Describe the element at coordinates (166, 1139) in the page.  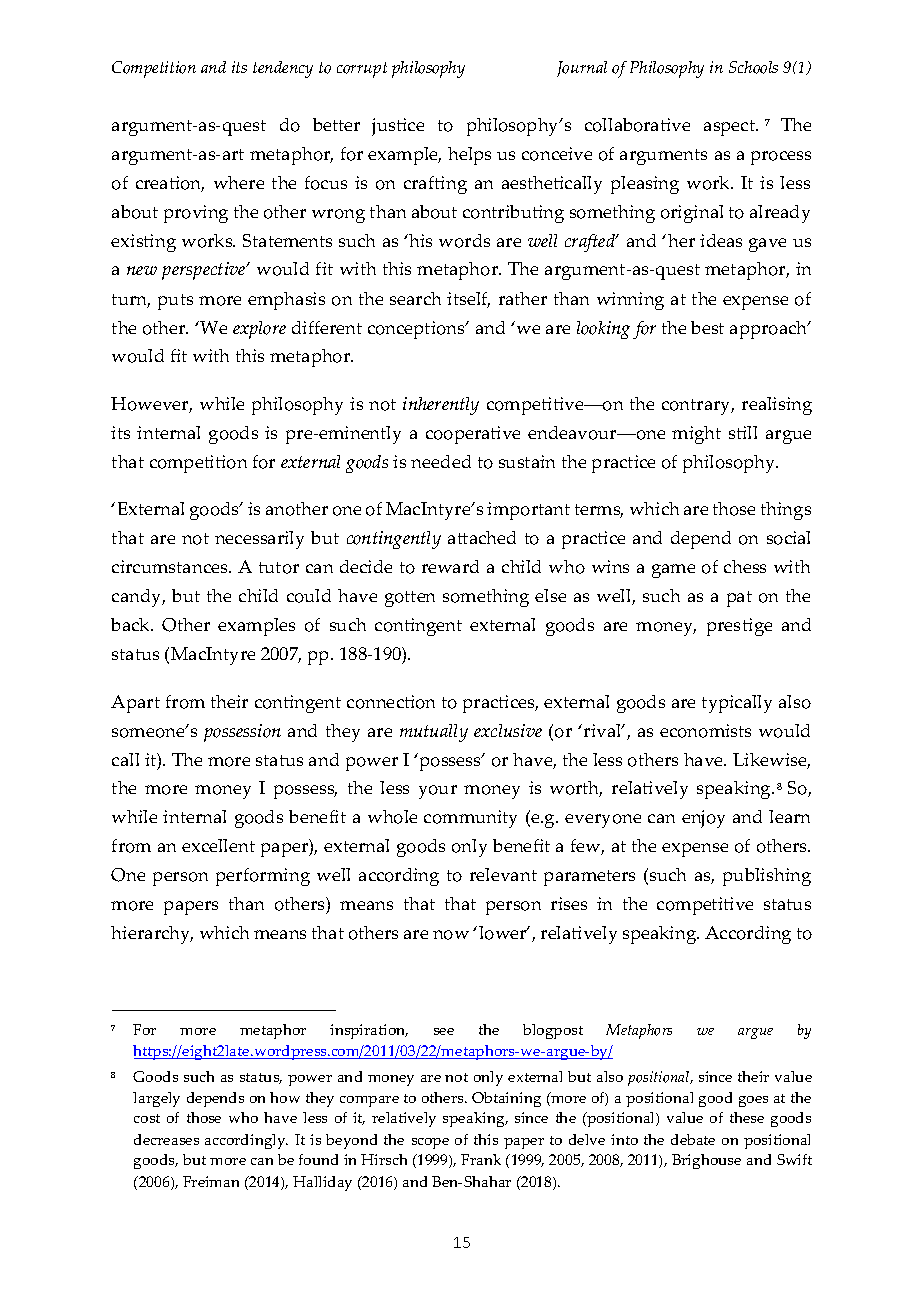
I see `decreases` at that location.
